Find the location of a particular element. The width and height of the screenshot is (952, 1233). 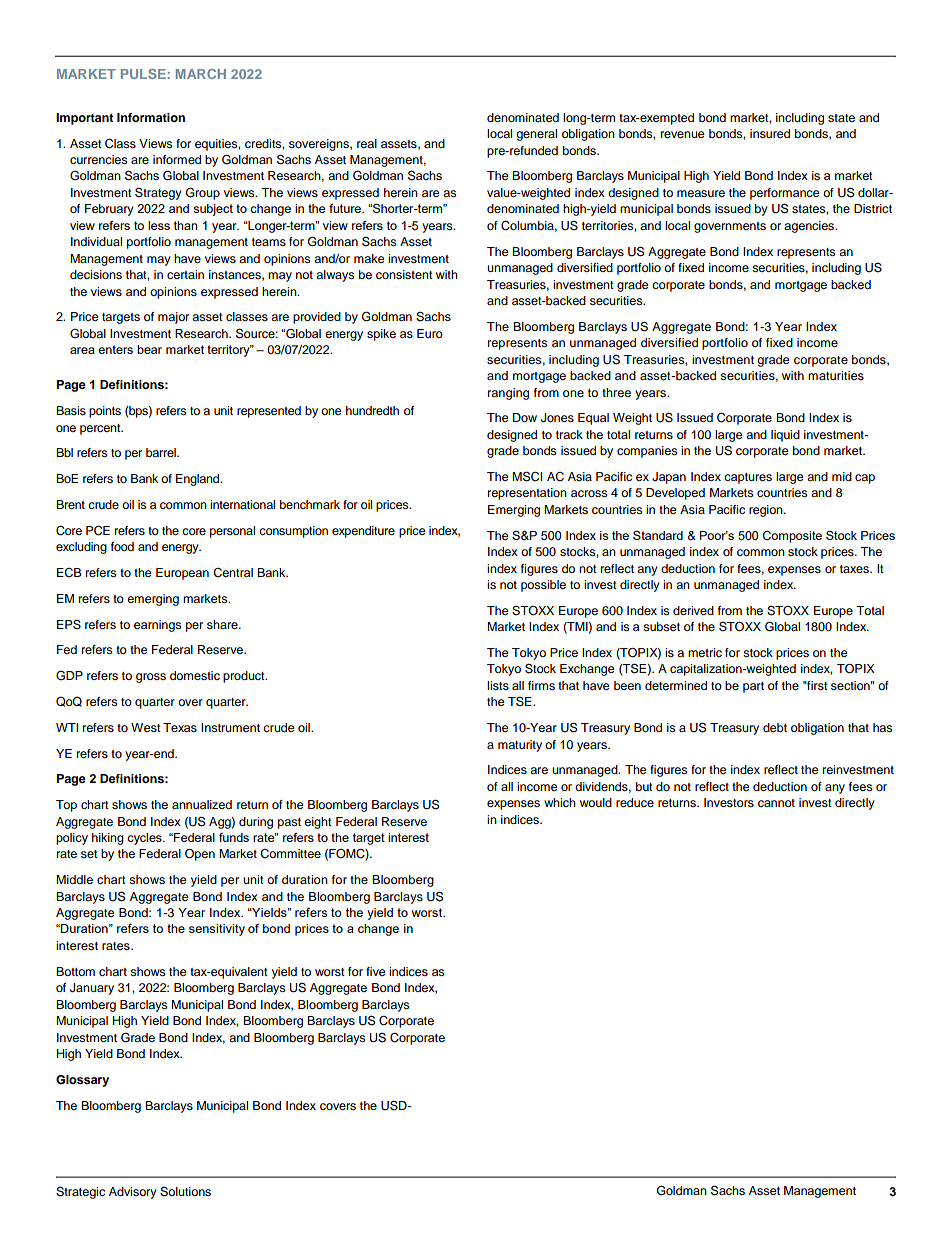

Solutions is located at coordinates (185, 1192).
